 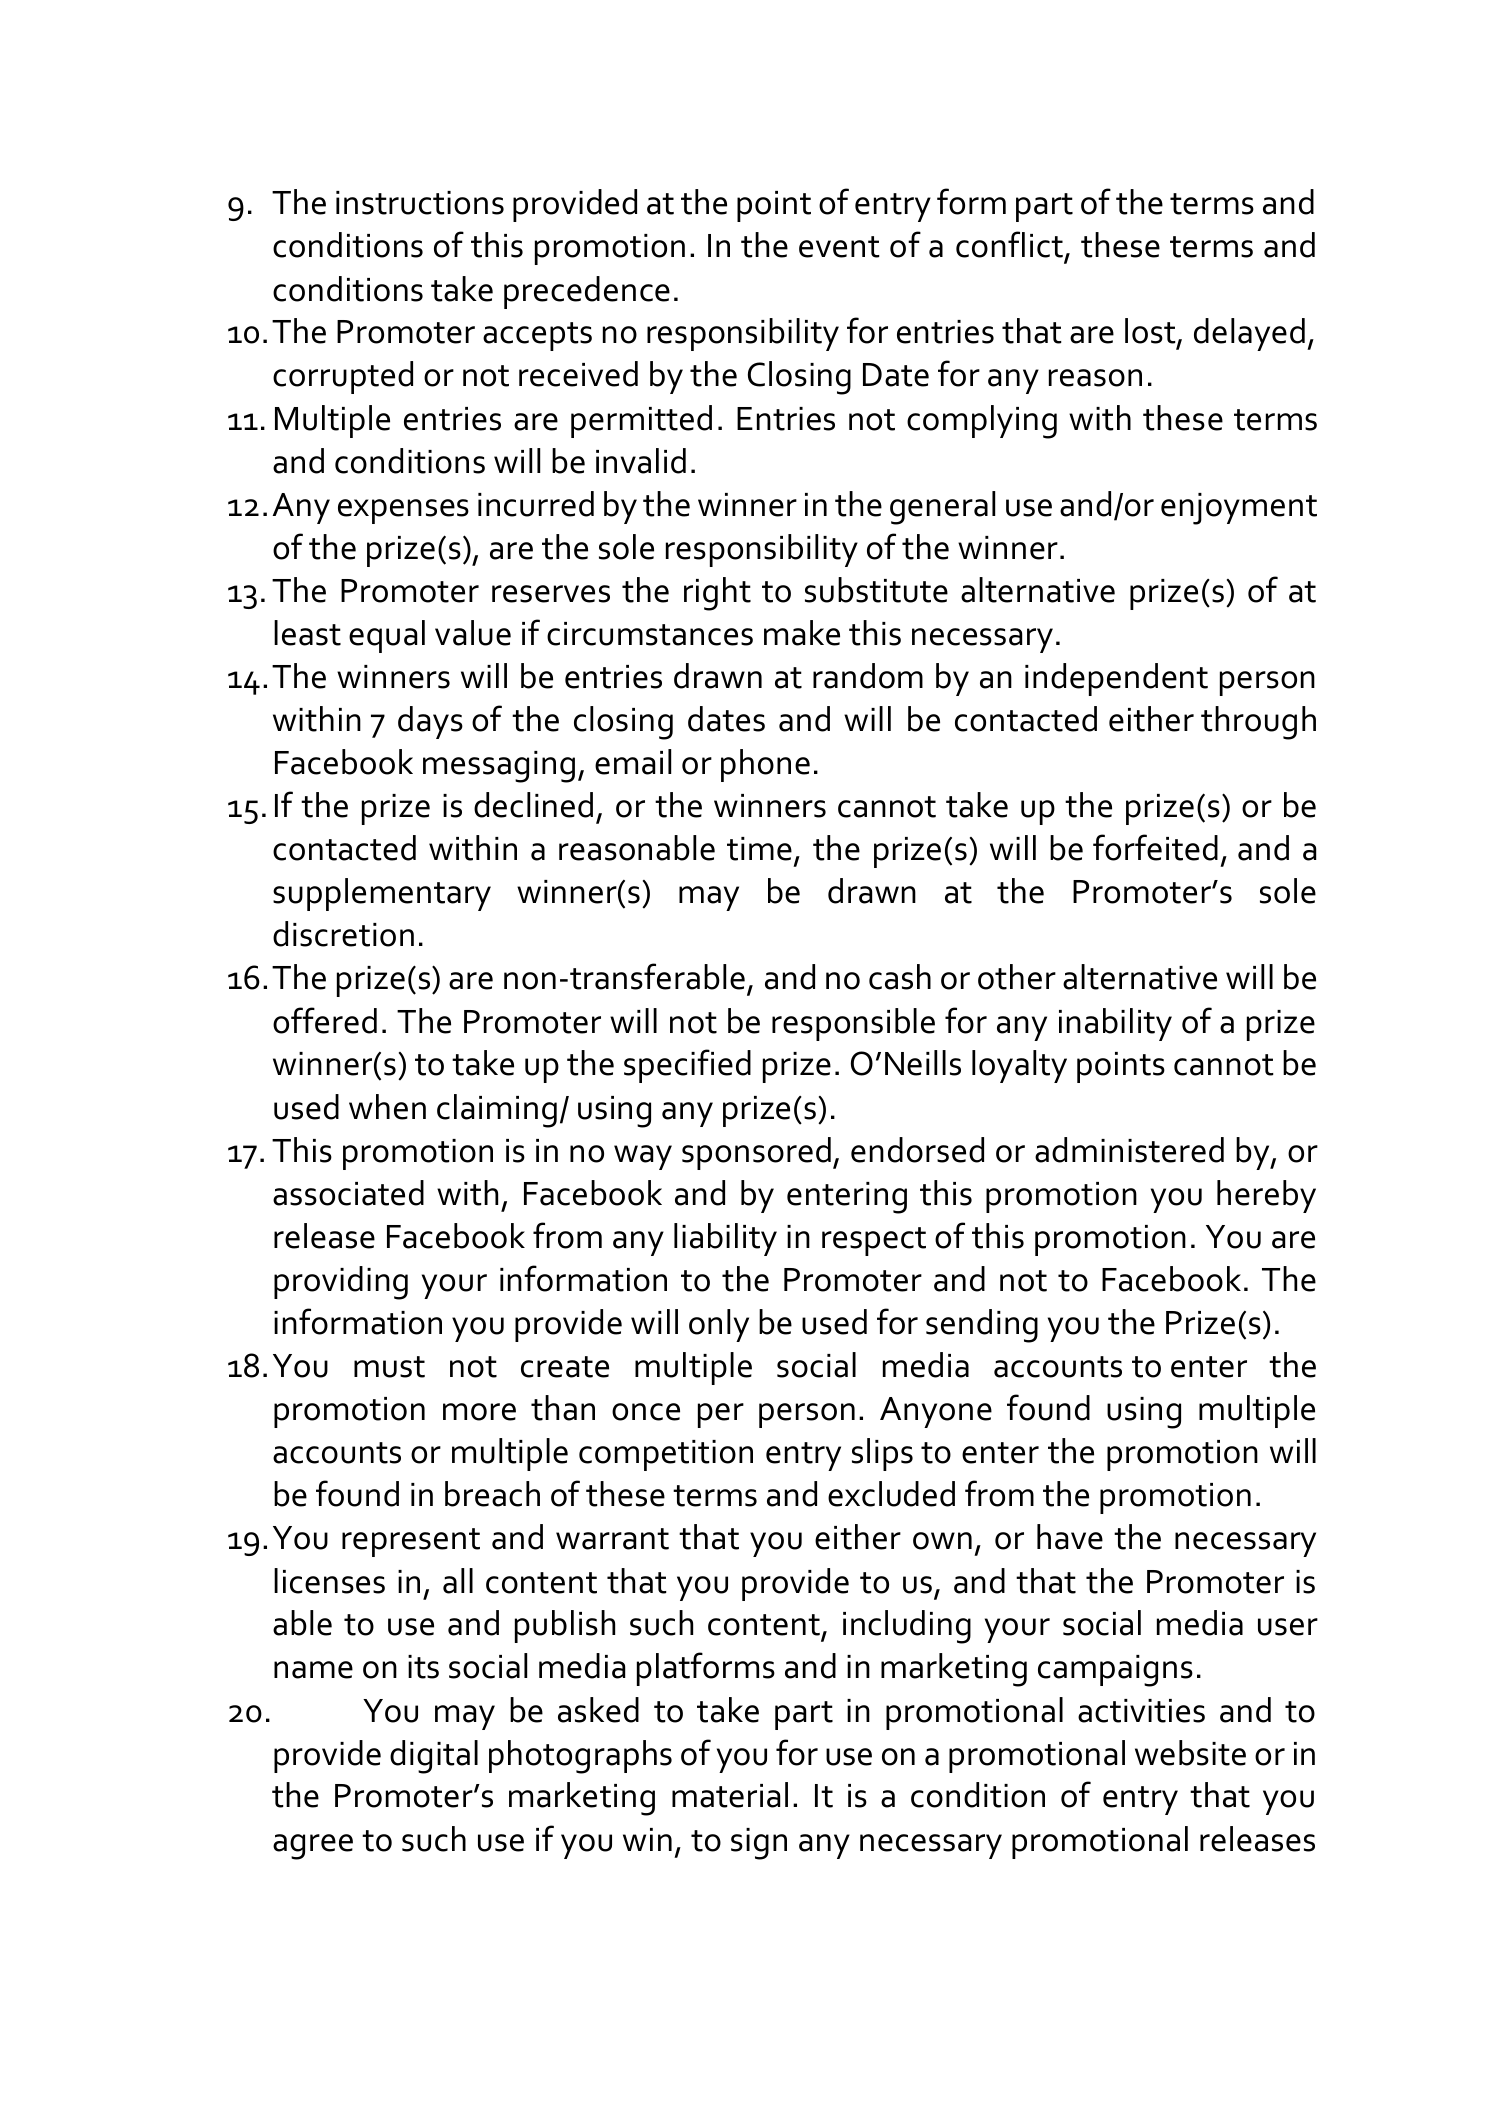 I want to click on digital, so click(x=434, y=1757).
